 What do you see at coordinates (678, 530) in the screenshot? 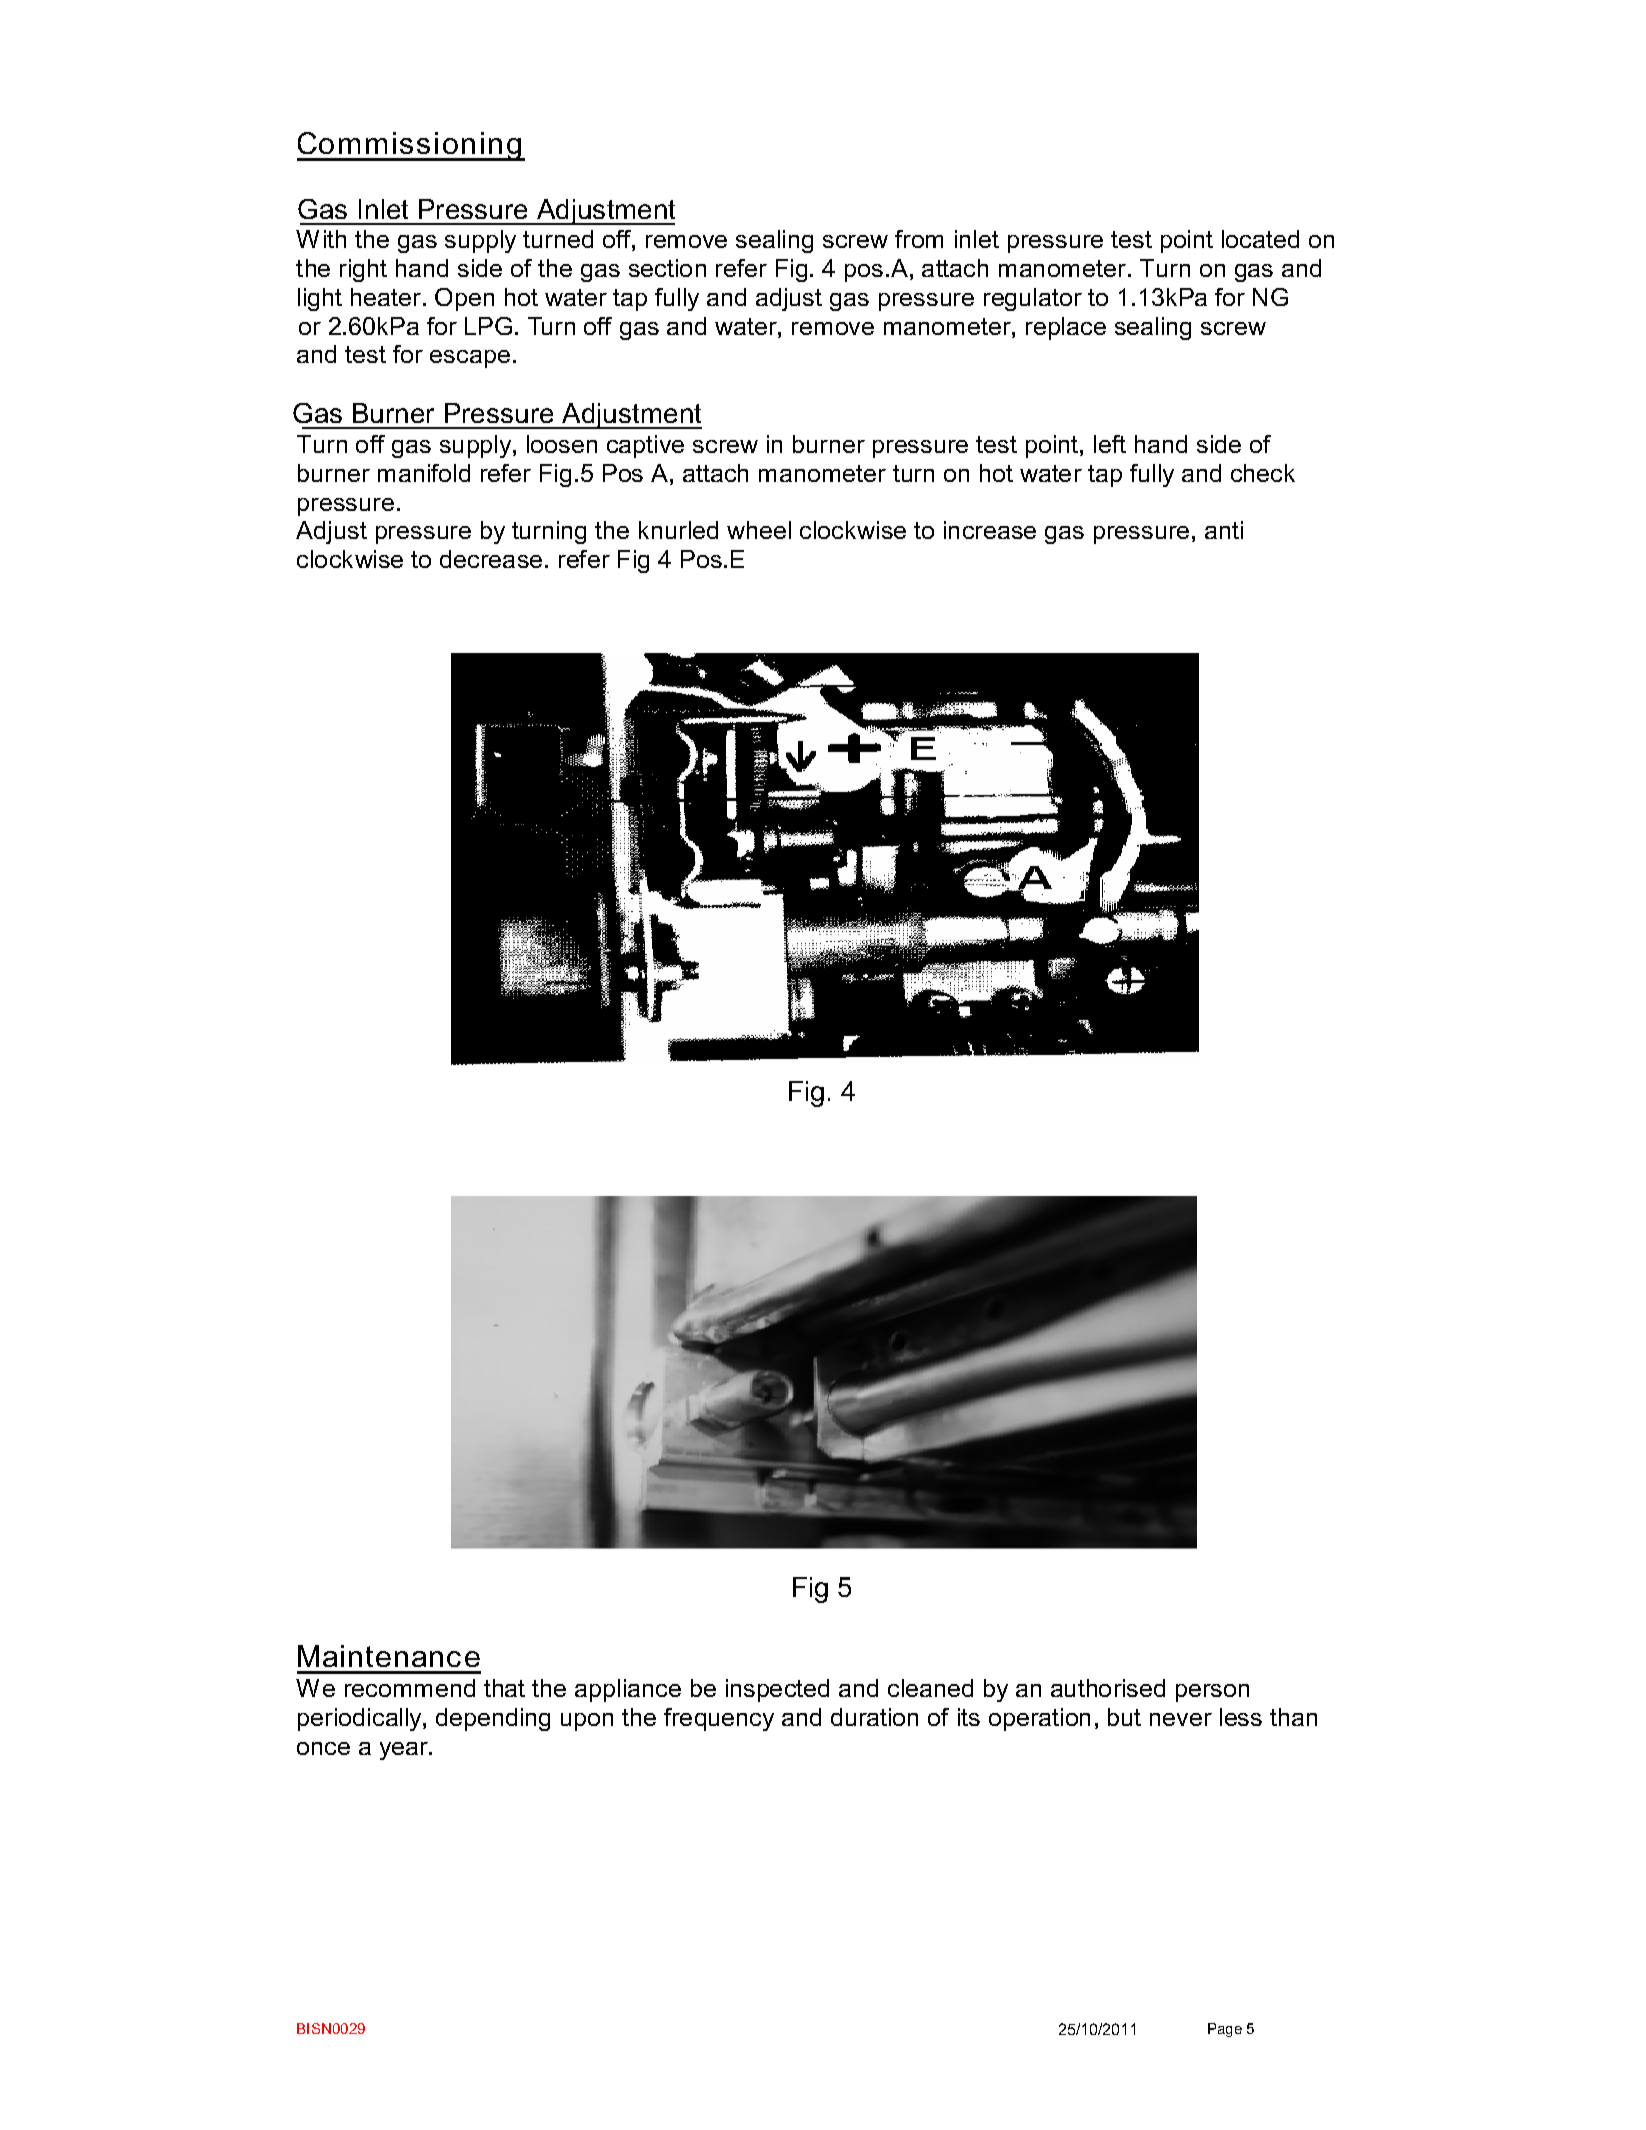
I see `knurled` at bounding box center [678, 530].
